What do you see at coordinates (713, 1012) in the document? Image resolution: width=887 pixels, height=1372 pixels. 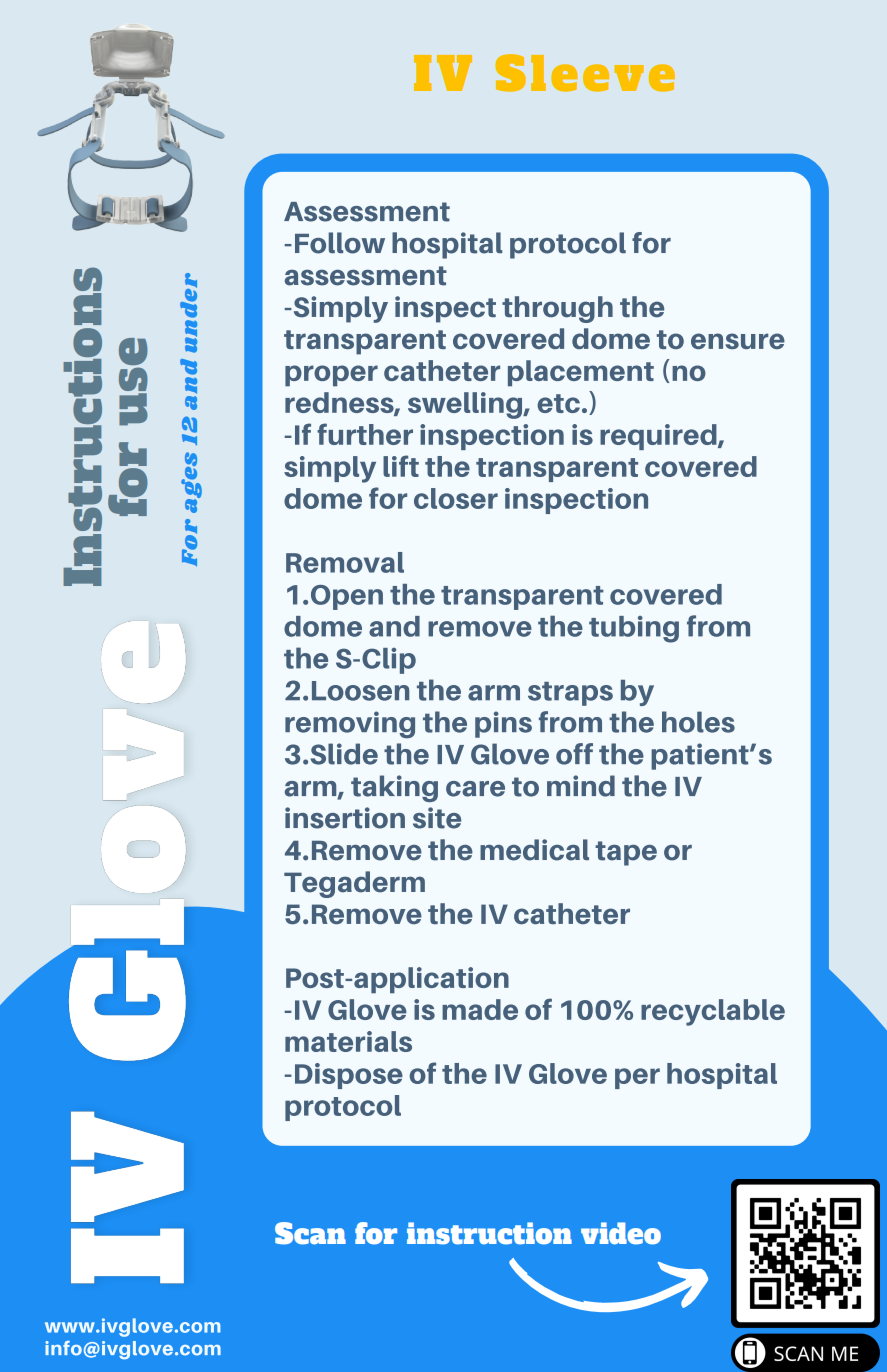 I see `recyclable` at bounding box center [713, 1012].
